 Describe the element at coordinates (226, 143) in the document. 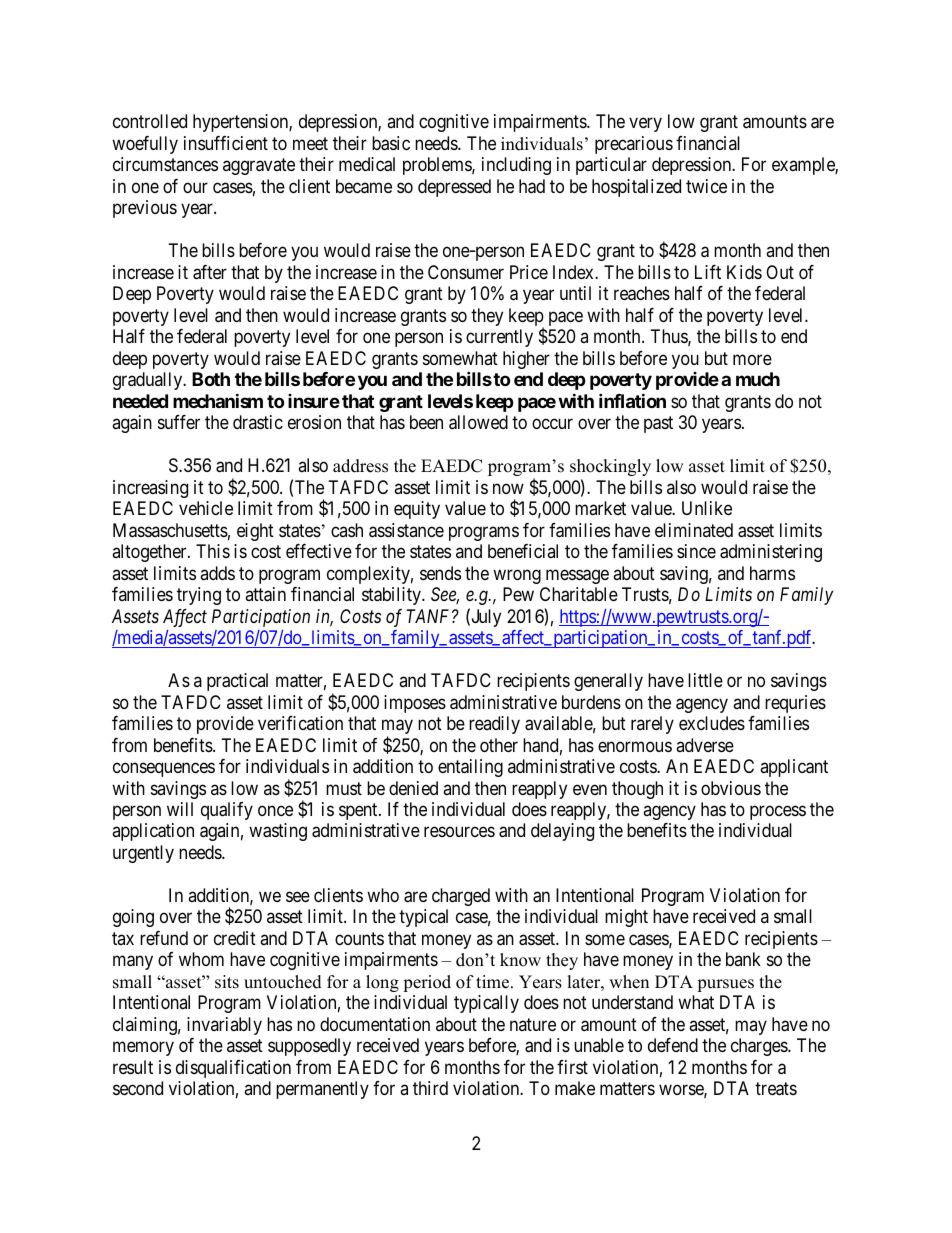

I see `insufficient` at that location.
